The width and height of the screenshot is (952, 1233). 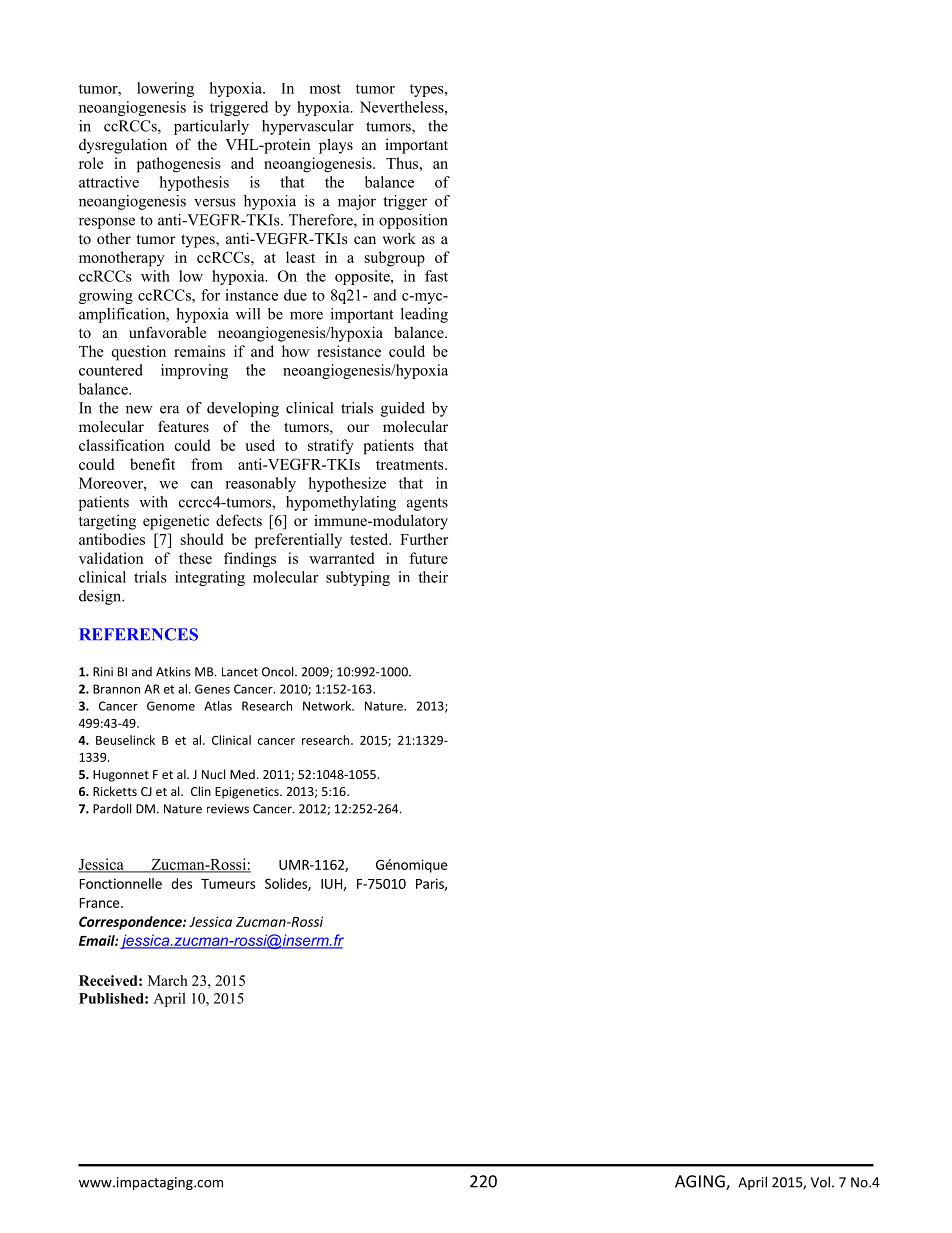 I want to click on opposition, so click(x=413, y=221).
